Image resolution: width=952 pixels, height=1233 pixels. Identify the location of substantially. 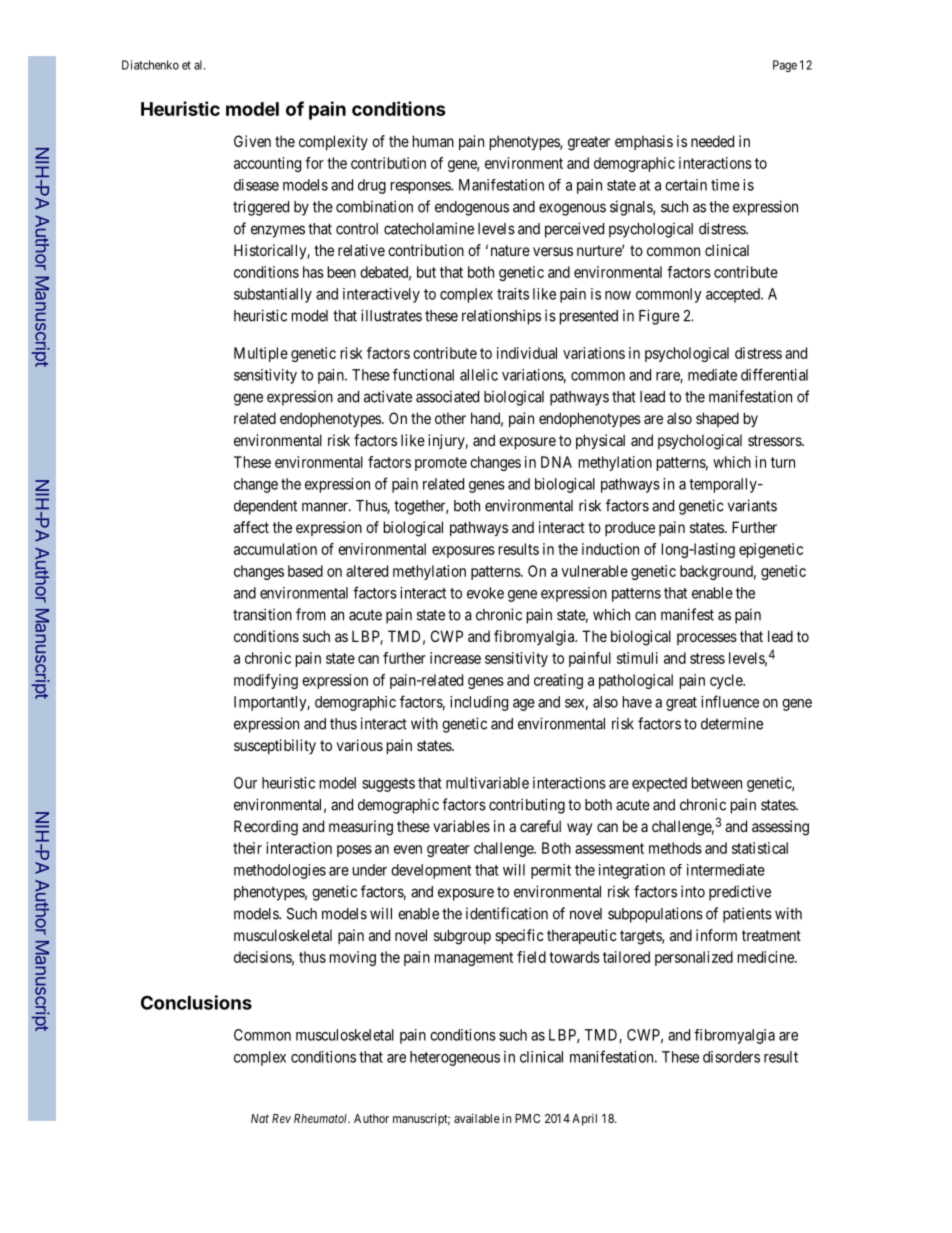
(273, 295).
